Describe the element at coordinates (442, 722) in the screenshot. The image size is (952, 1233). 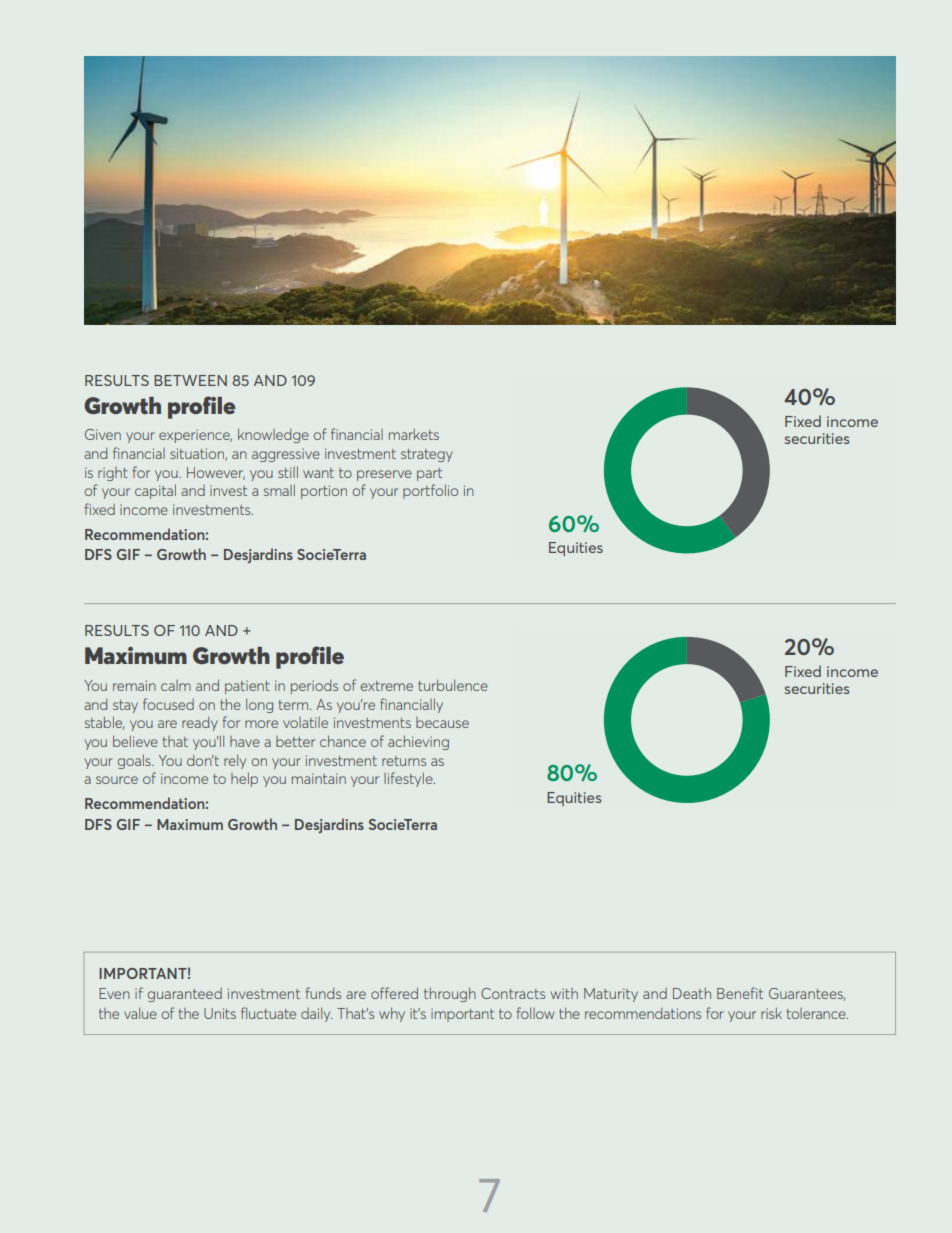
I see `because` at that location.
